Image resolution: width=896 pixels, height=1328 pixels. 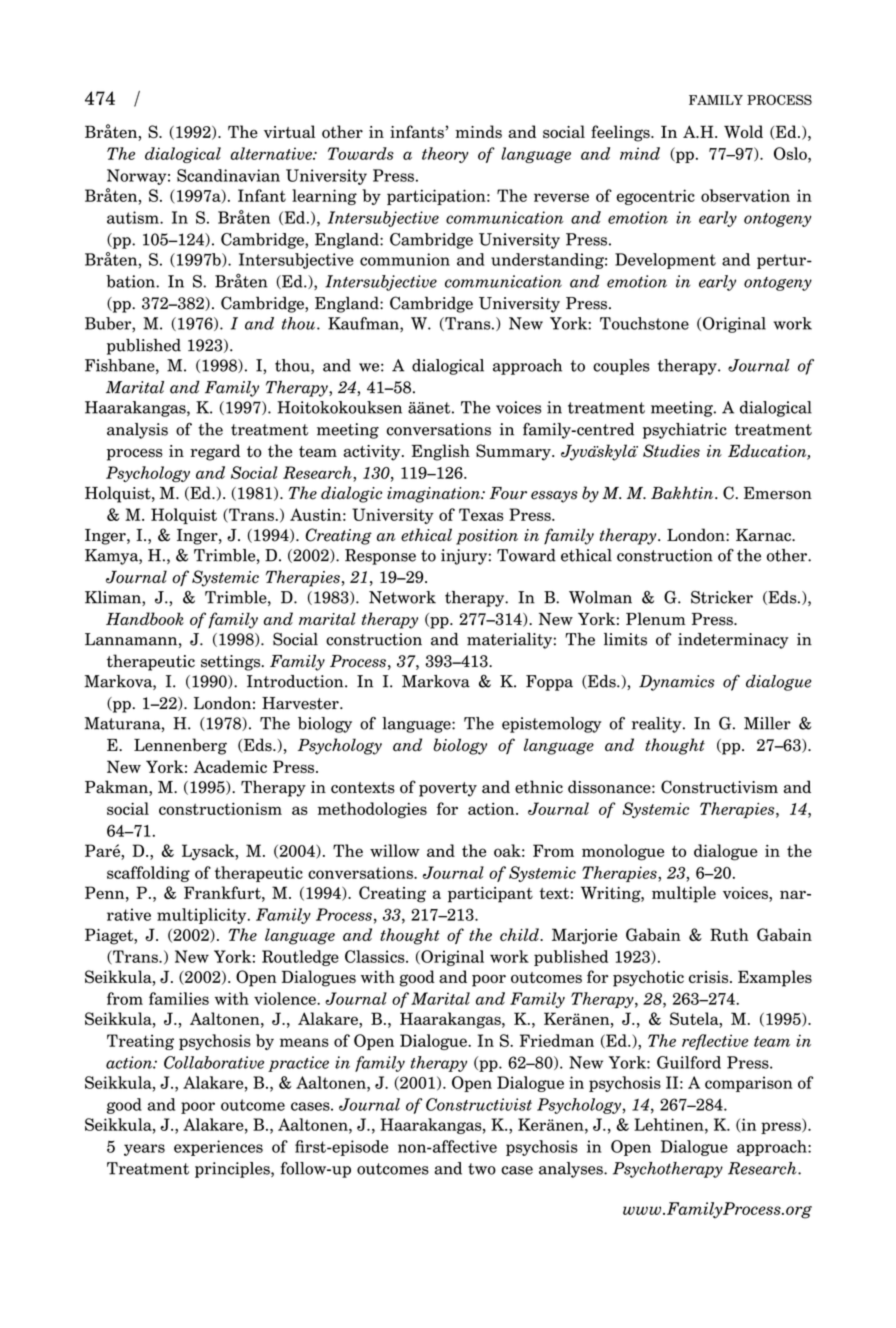 I want to click on egocentric, so click(x=656, y=197).
